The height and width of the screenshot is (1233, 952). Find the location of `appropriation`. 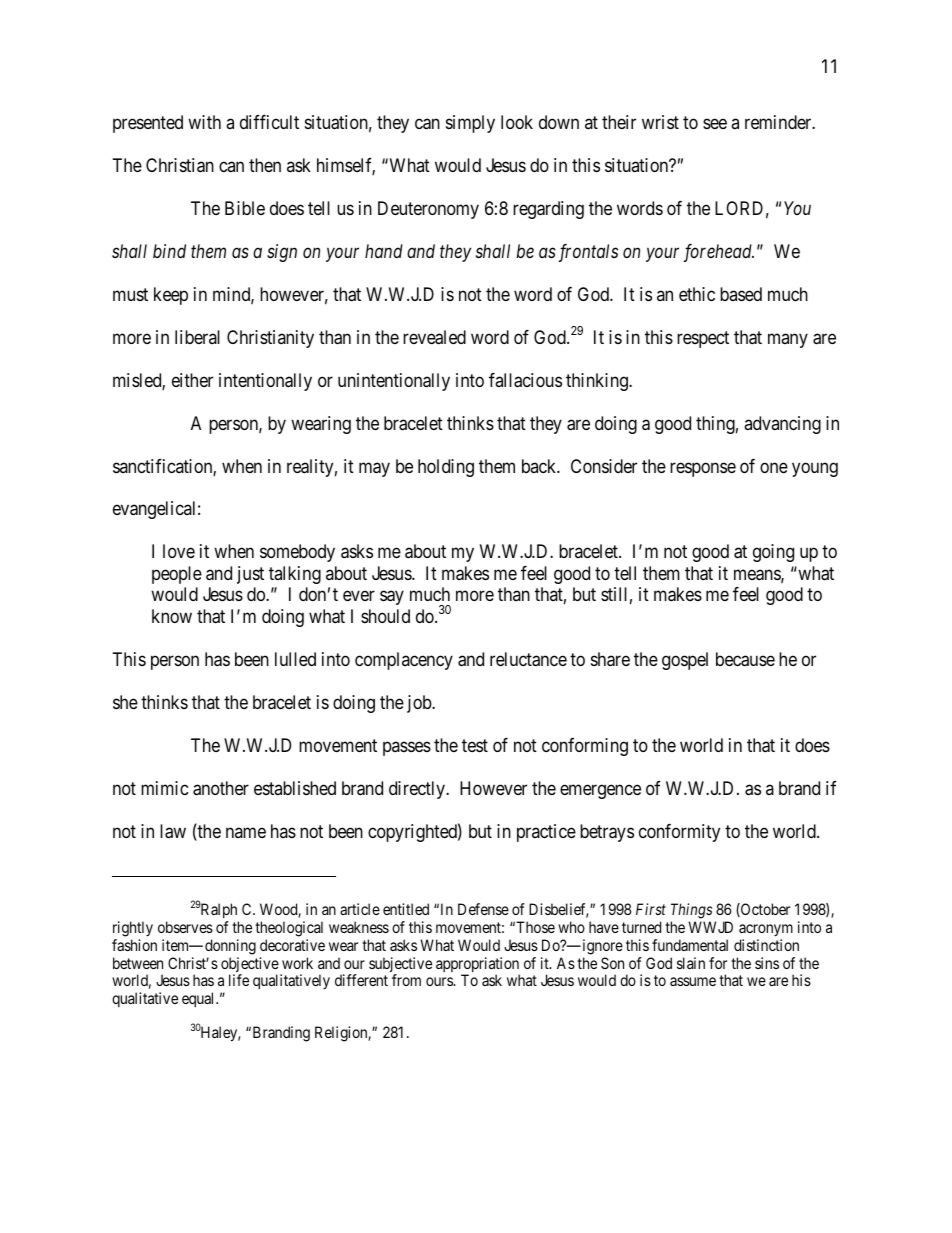

appropriation is located at coordinates (478, 966).
